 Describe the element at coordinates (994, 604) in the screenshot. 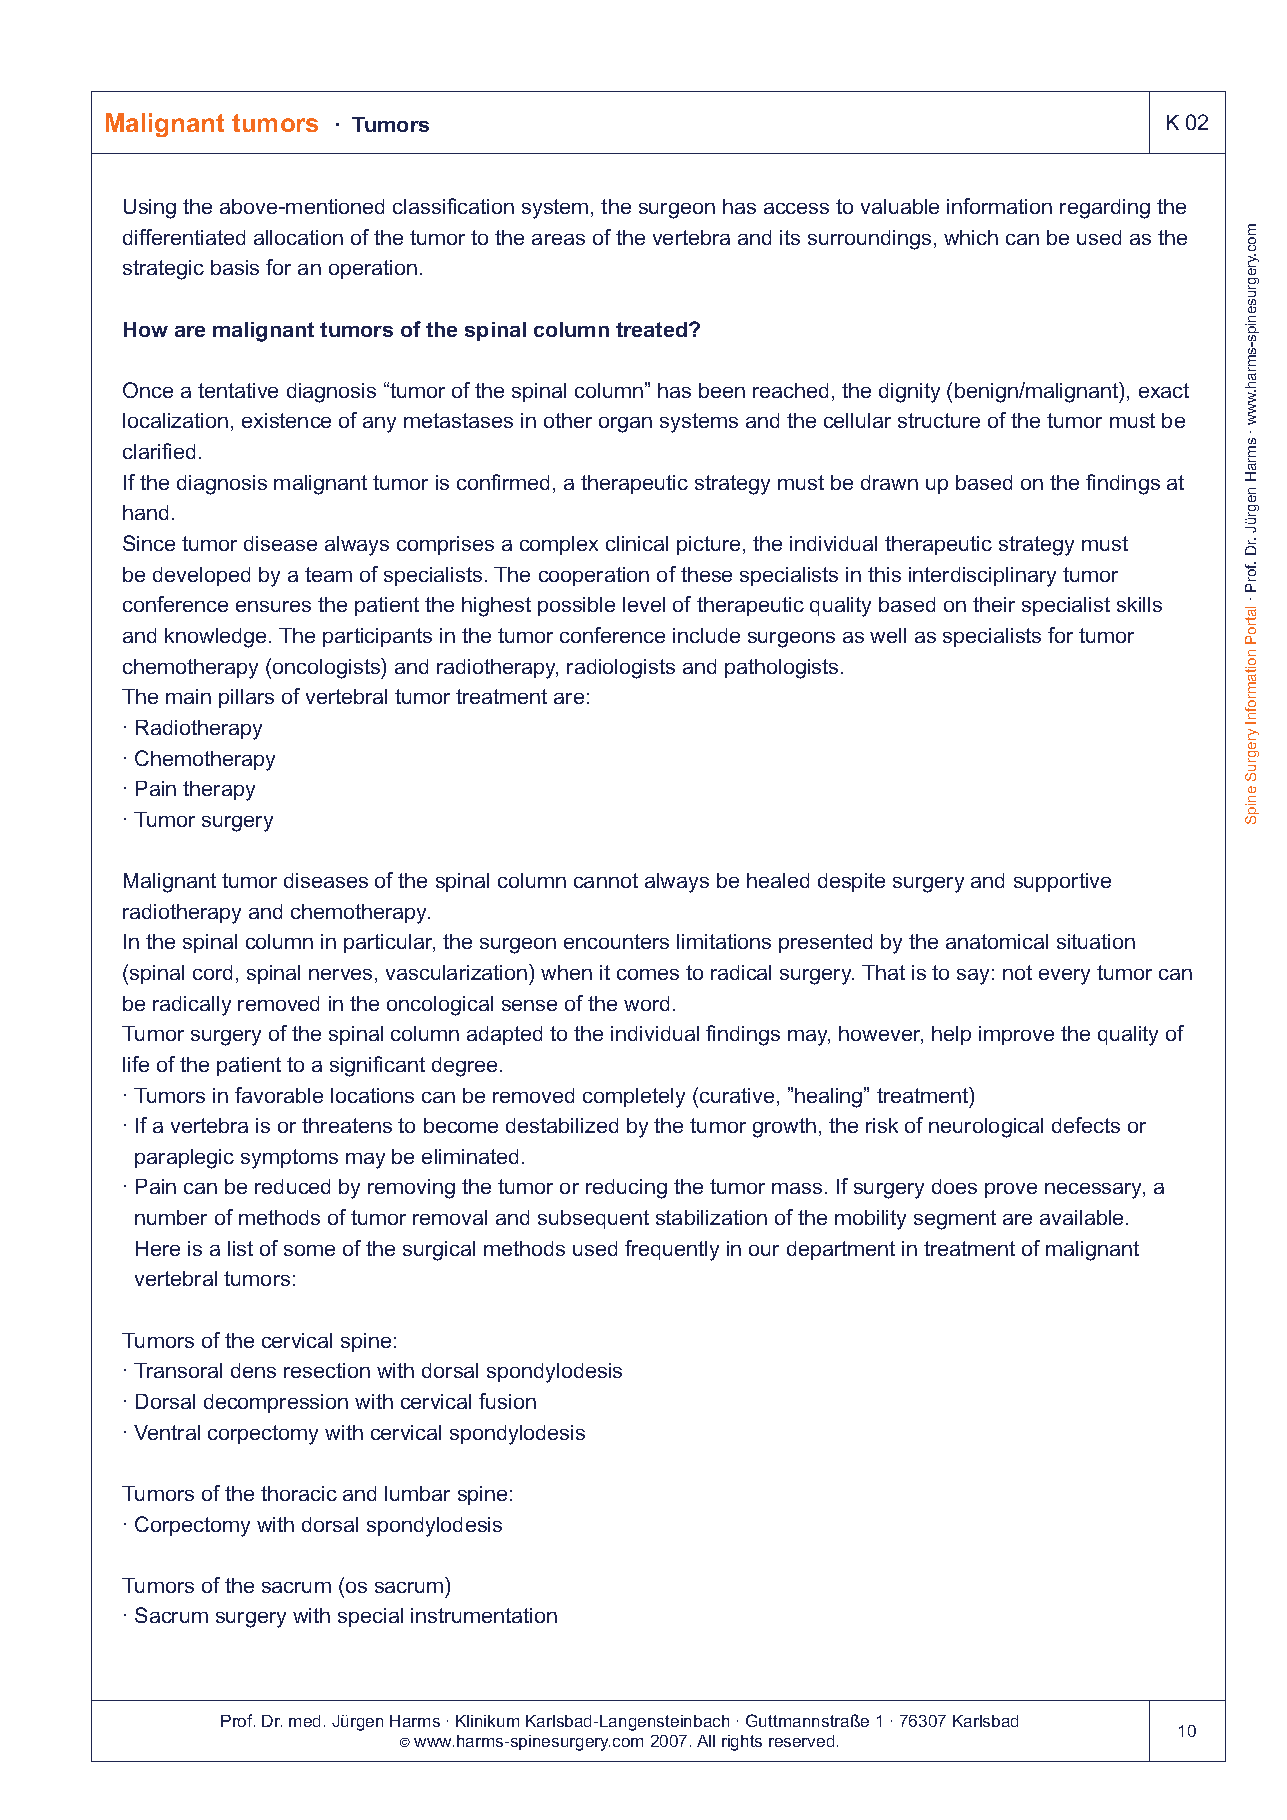

I see `their` at that location.
